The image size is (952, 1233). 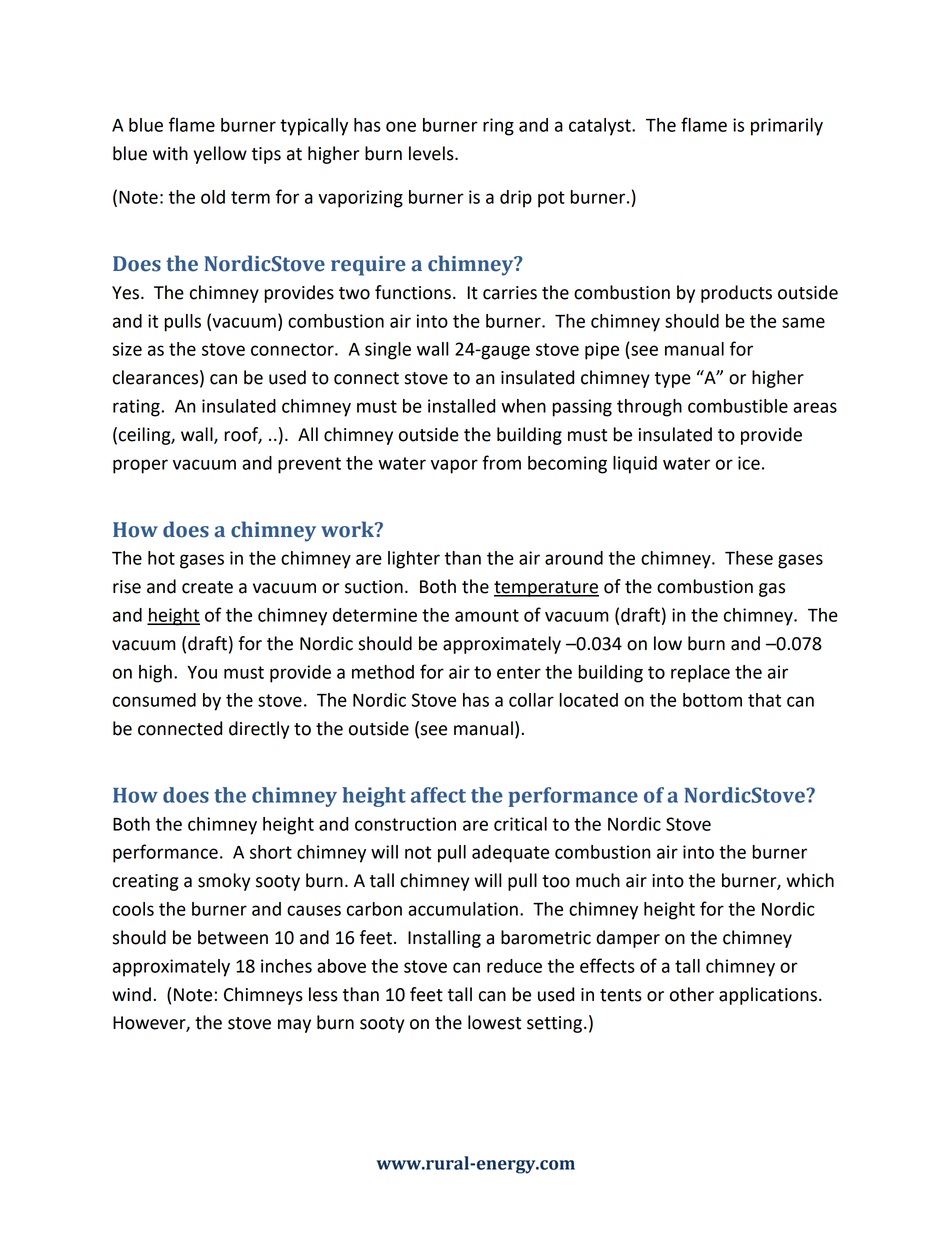 I want to click on These, so click(x=749, y=558).
